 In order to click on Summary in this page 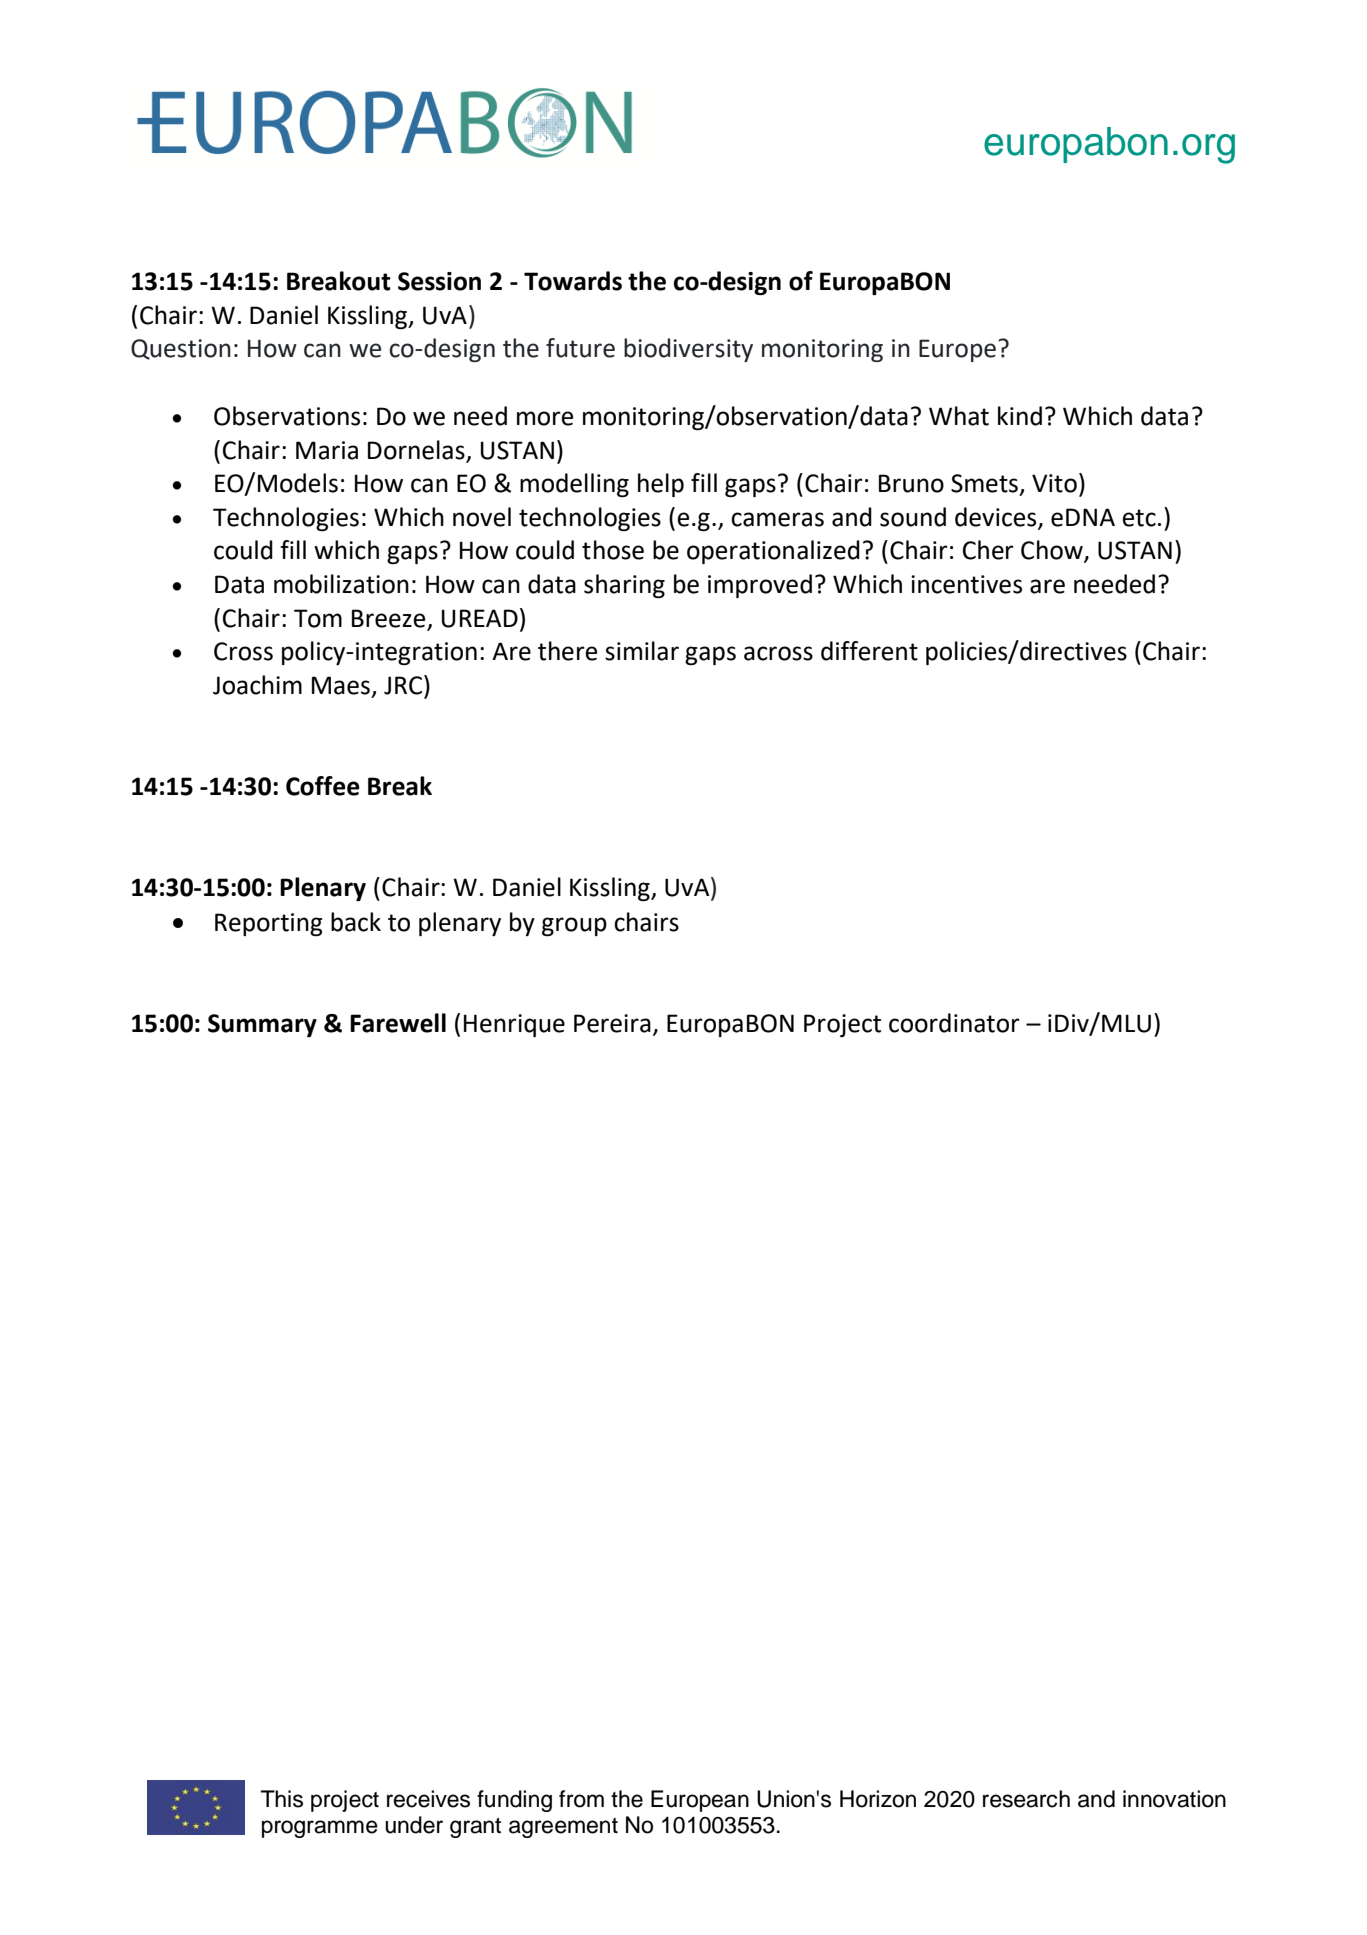, I will do `click(262, 1025)`.
